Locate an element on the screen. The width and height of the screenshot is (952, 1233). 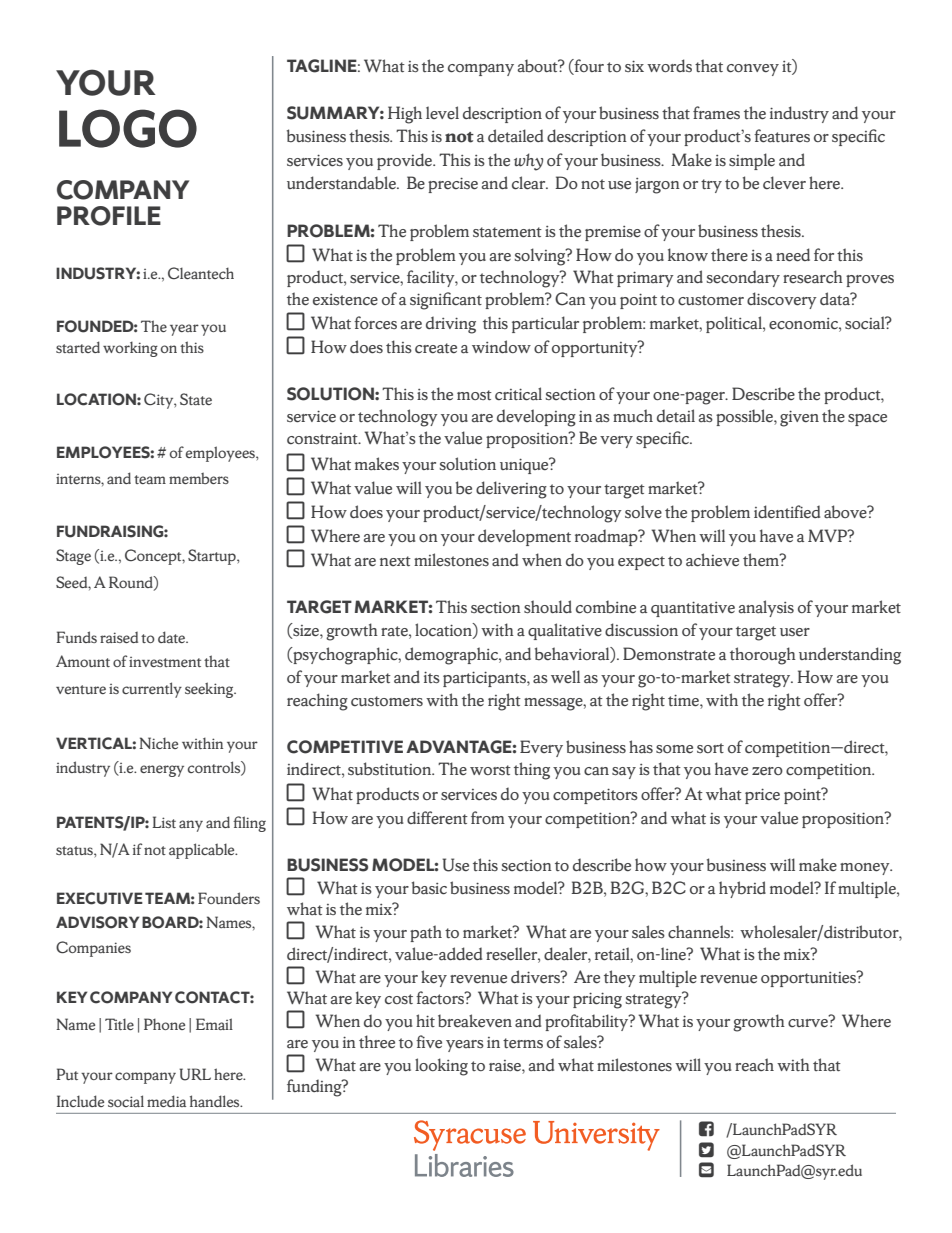
convey is located at coordinates (753, 70).
